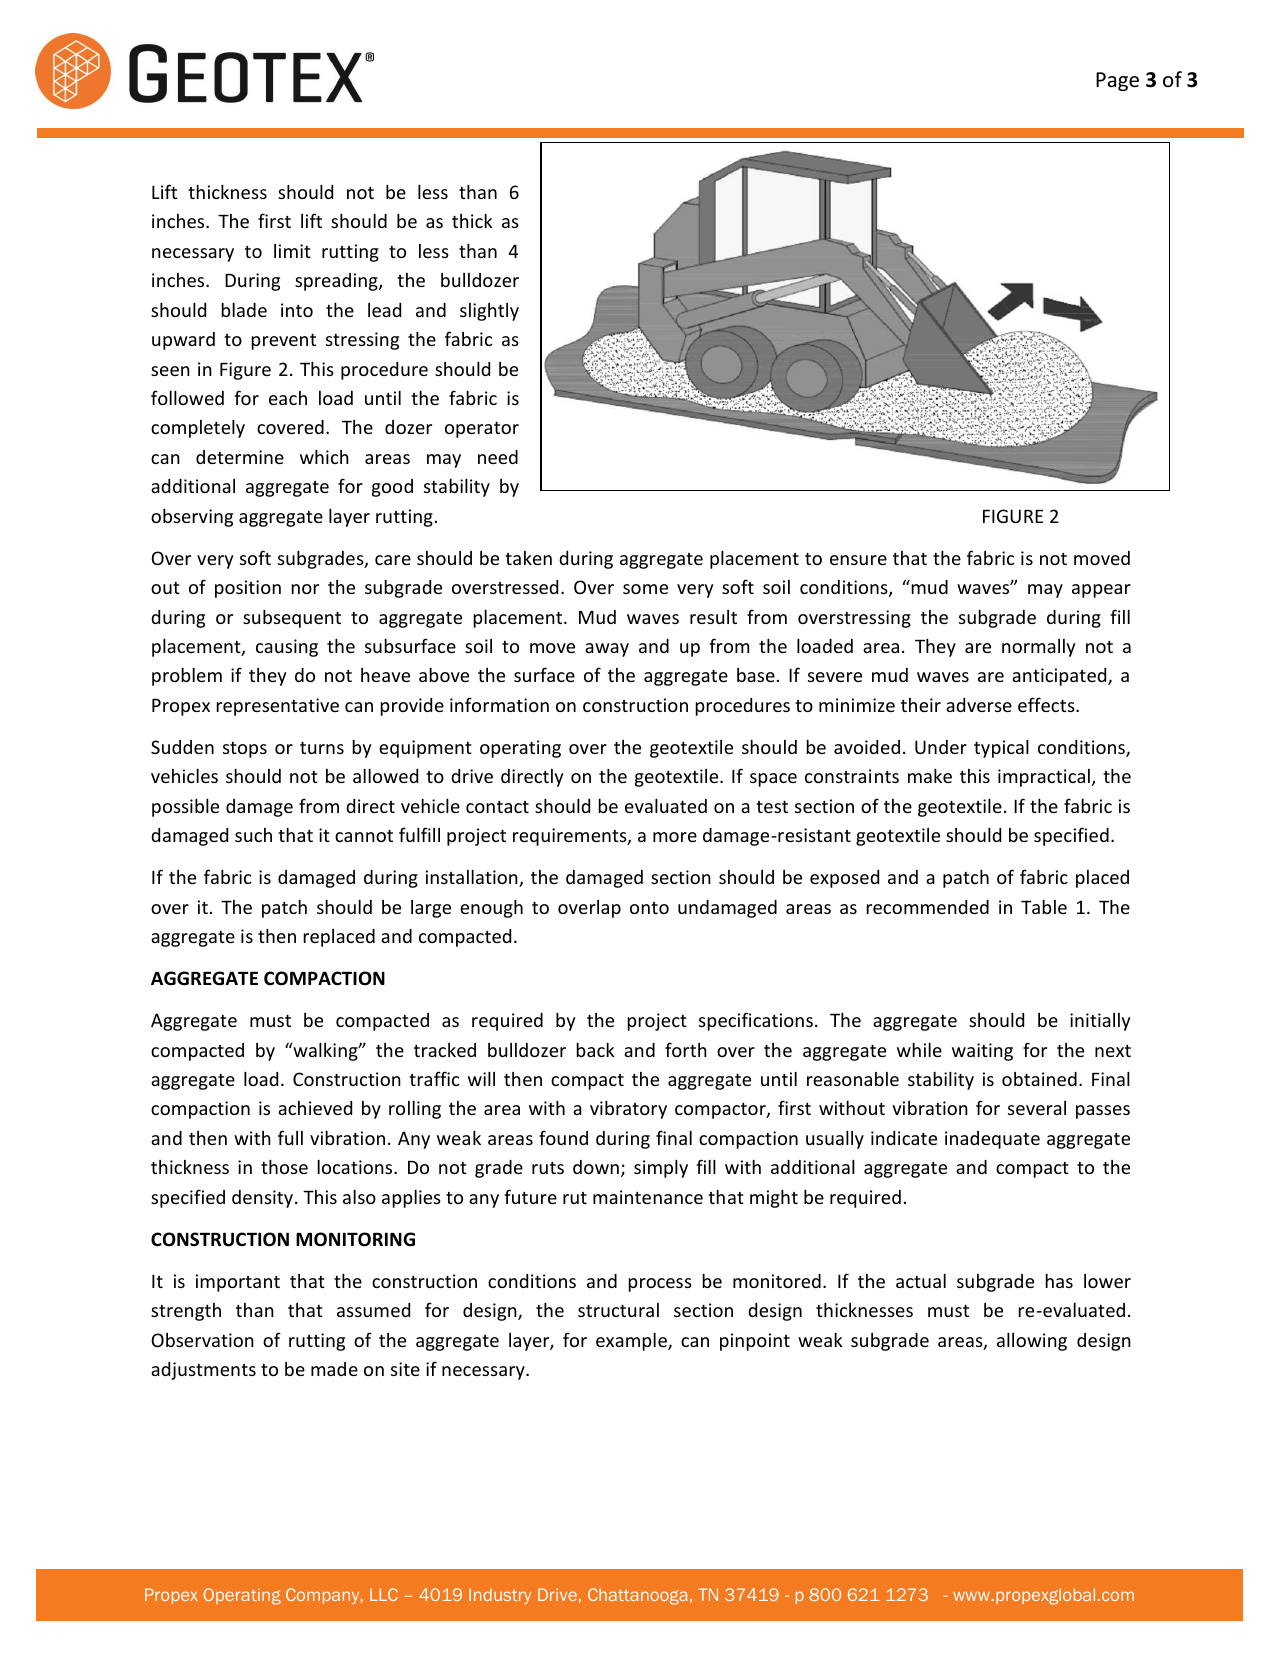  Describe the element at coordinates (292, 251) in the page. I see `limit` at that location.
